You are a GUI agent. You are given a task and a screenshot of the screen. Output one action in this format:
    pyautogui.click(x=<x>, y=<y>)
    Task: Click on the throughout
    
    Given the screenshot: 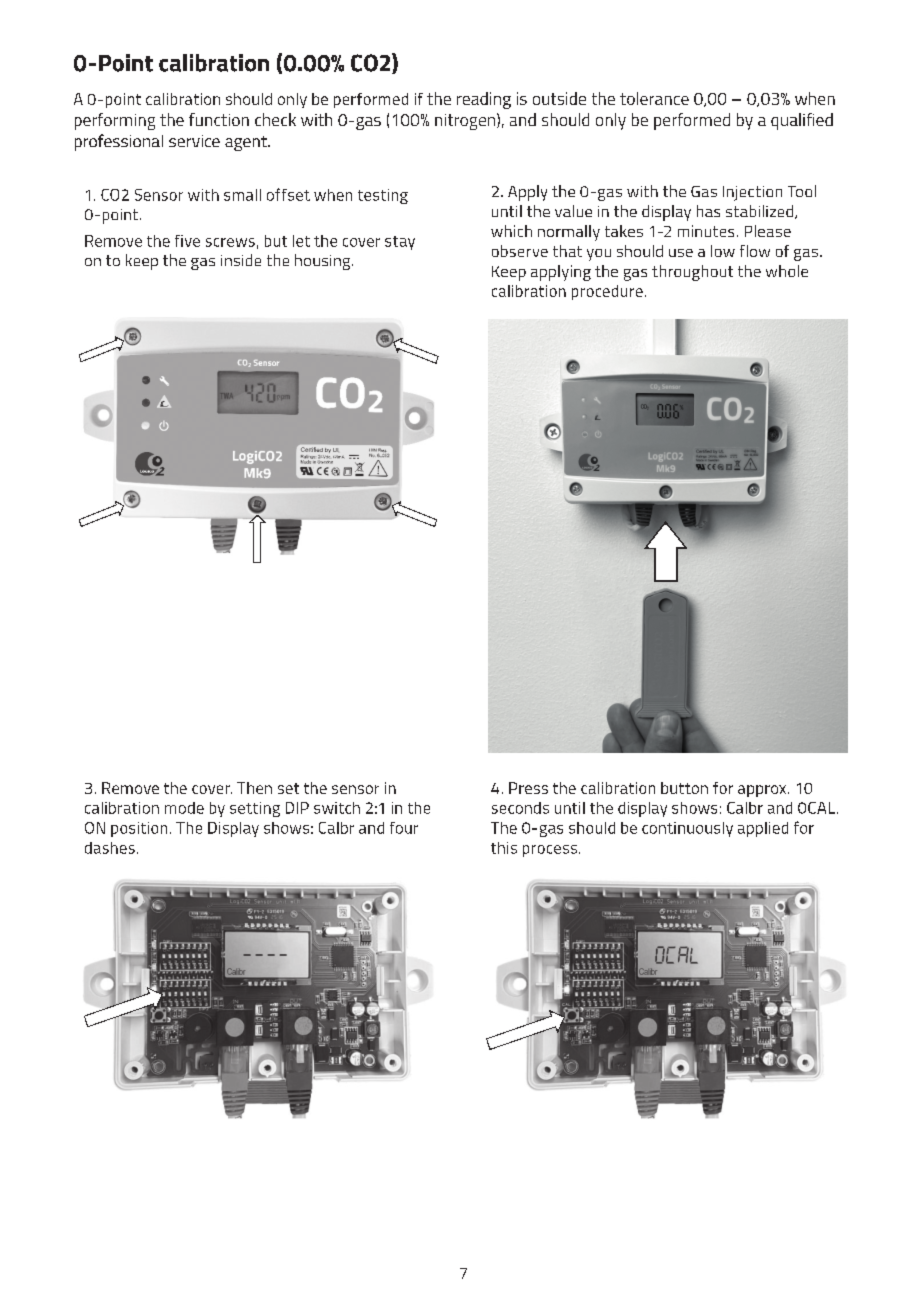 What is the action you would take?
    pyautogui.click(x=692, y=273)
